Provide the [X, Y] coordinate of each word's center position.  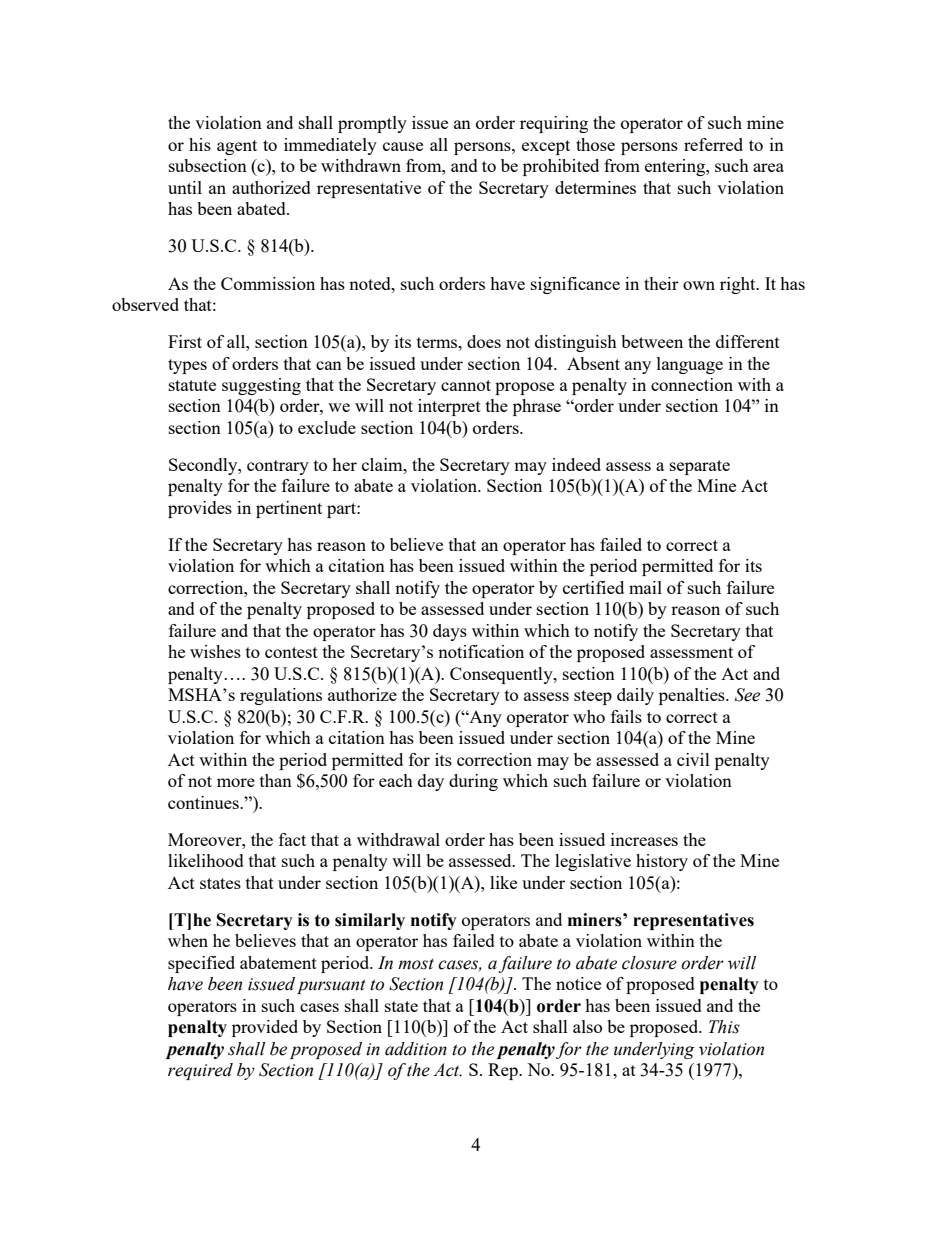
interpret [449, 407]
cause [403, 146]
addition [416, 1049]
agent [237, 147]
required [200, 1071]
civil [693, 759]
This [724, 1027]
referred [713, 144]
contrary [278, 467]
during [473, 782]
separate [700, 467]
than [276, 780]
